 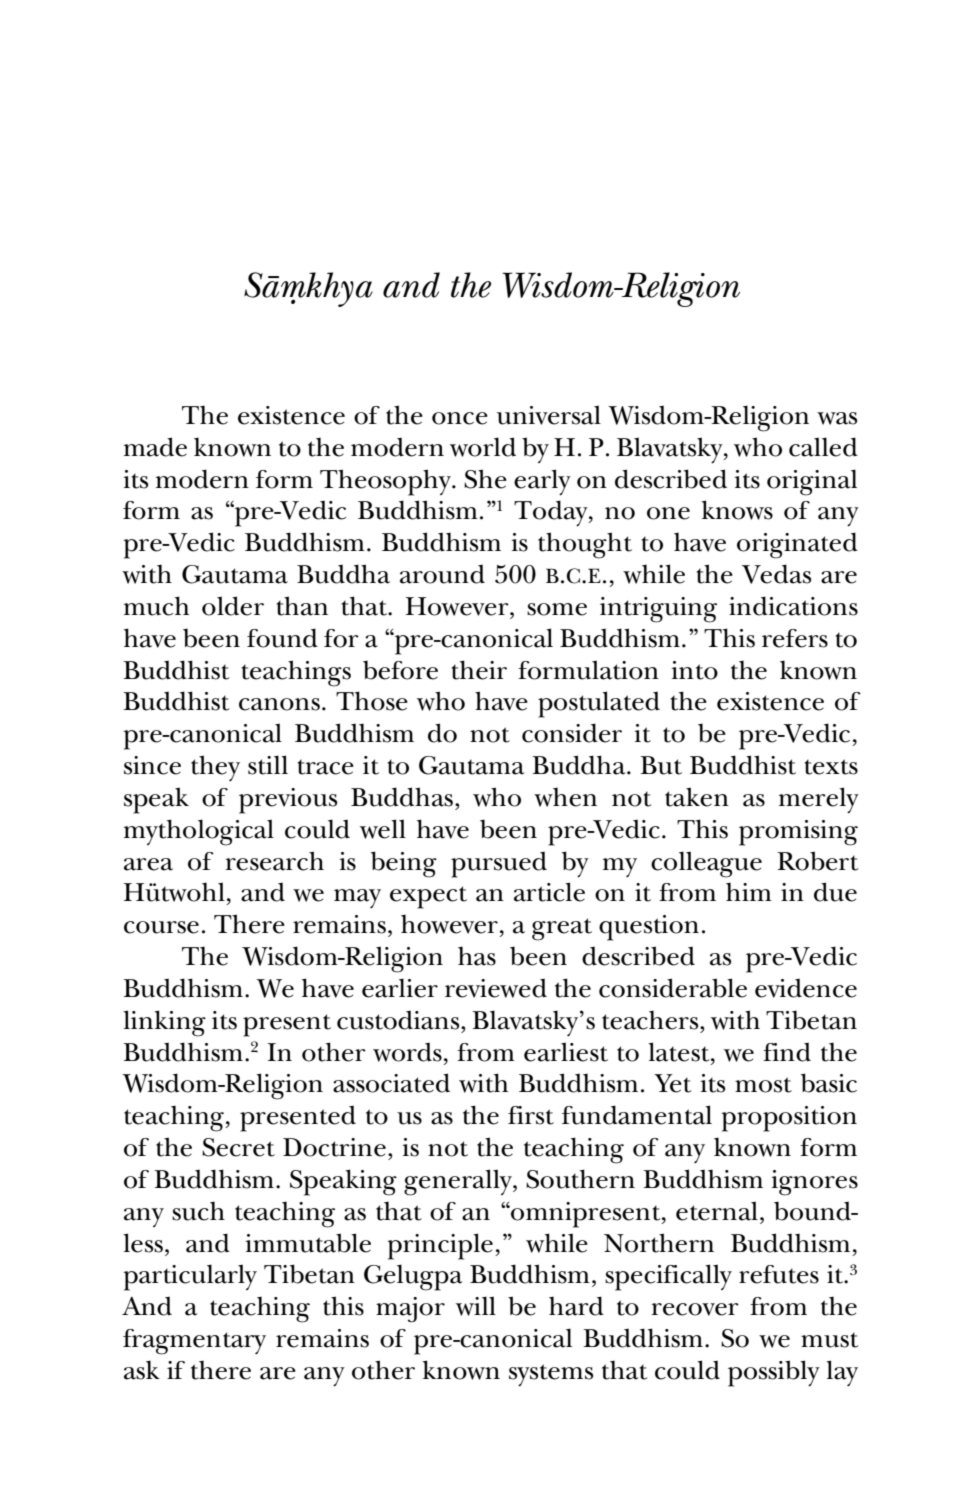 I want to click on refers, so click(x=795, y=638).
